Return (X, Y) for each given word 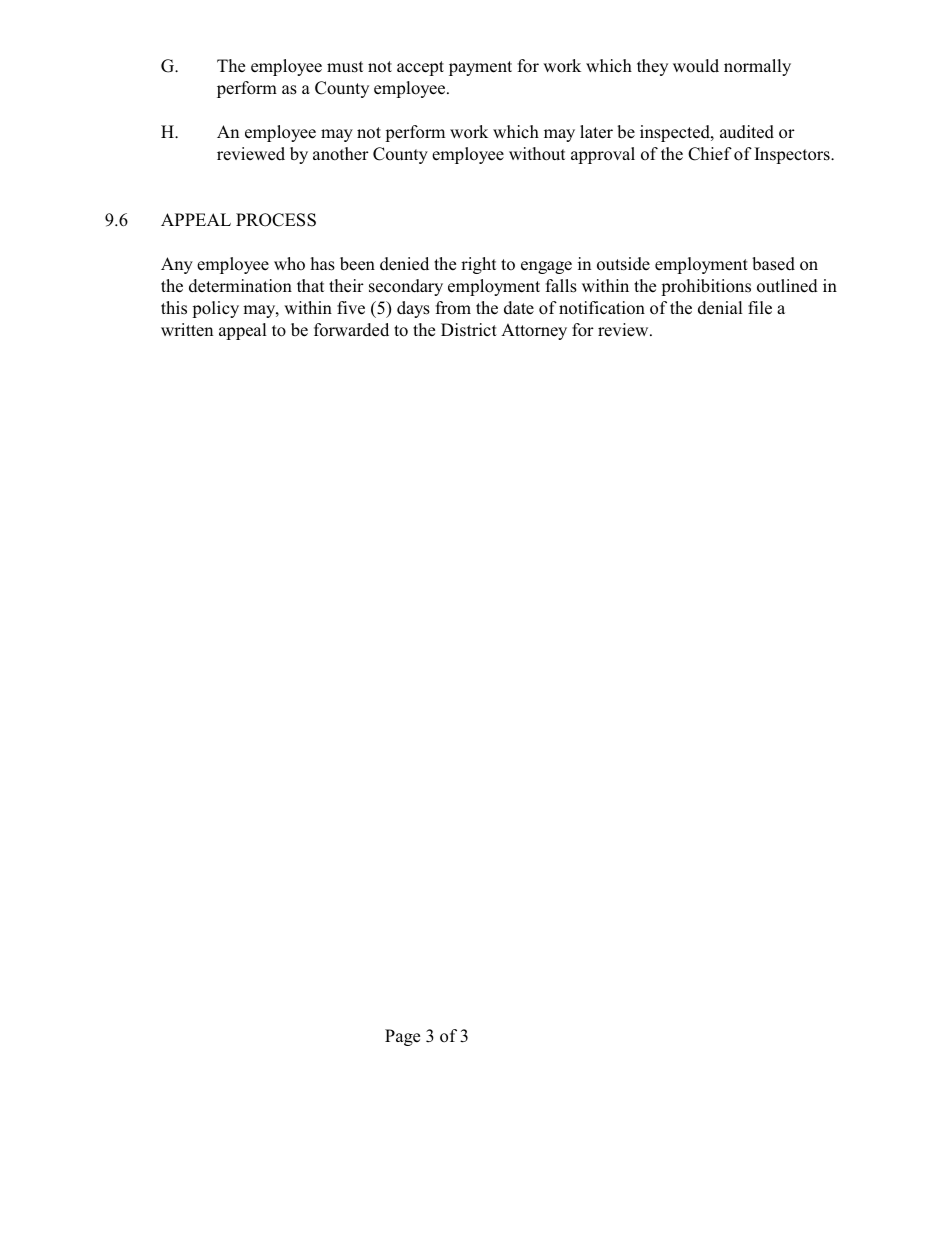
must (345, 67)
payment (480, 68)
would (696, 66)
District (469, 330)
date (519, 308)
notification (602, 308)
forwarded (351, 330)
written (187, 330)
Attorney (534, 331)
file (760, 308)
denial (720, 308)
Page (402, 1037)
